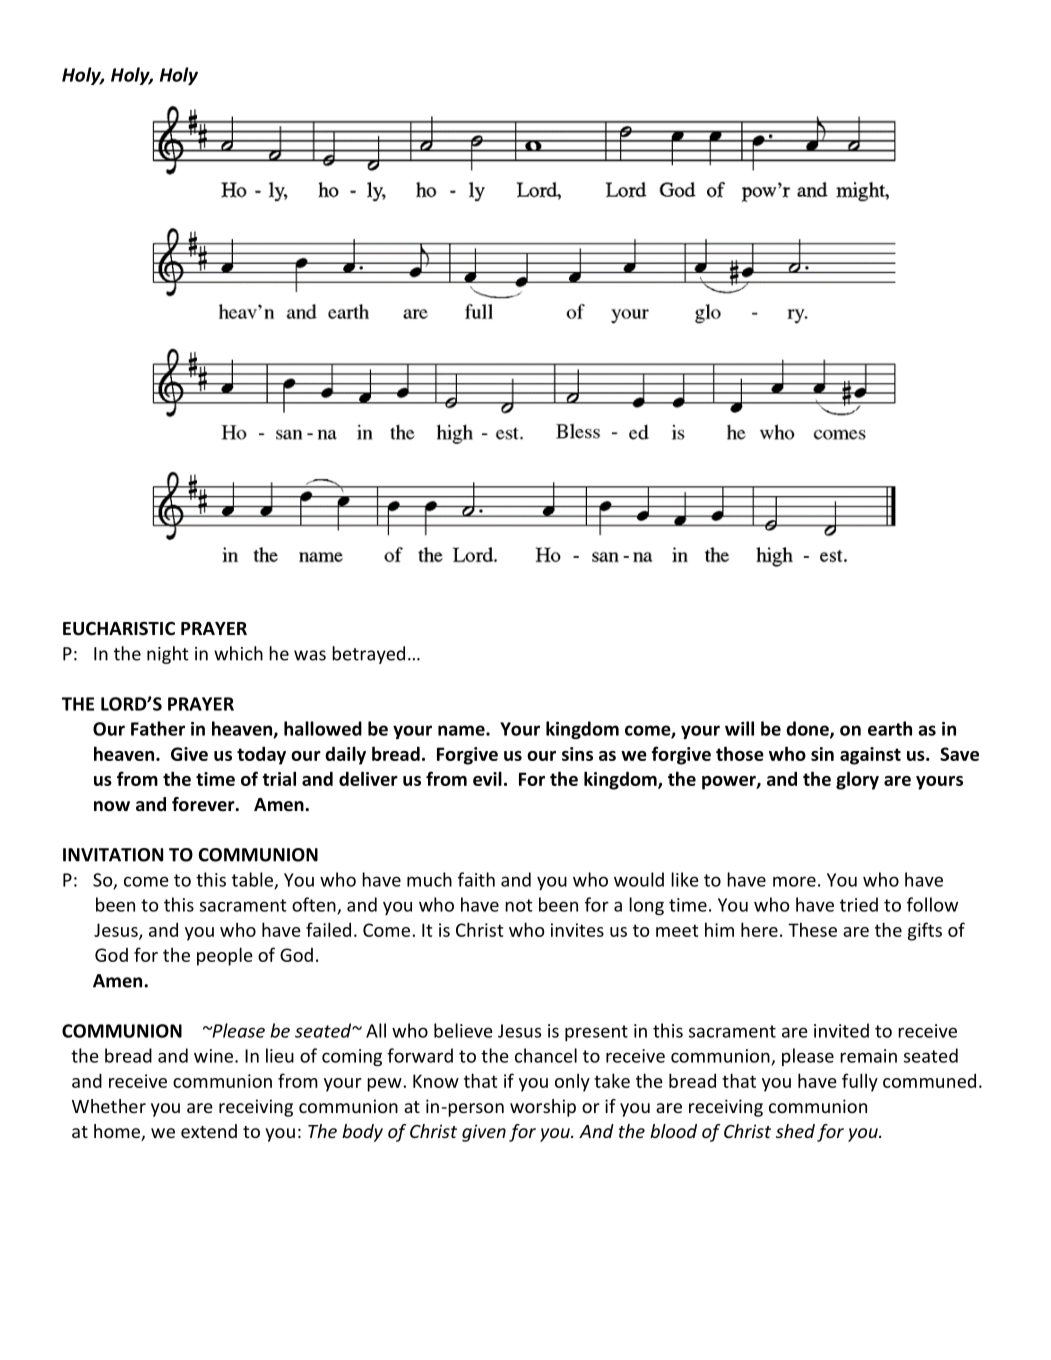 The height and width of the image is (1360, 1051). I want to click on more, so click(794, 881).
